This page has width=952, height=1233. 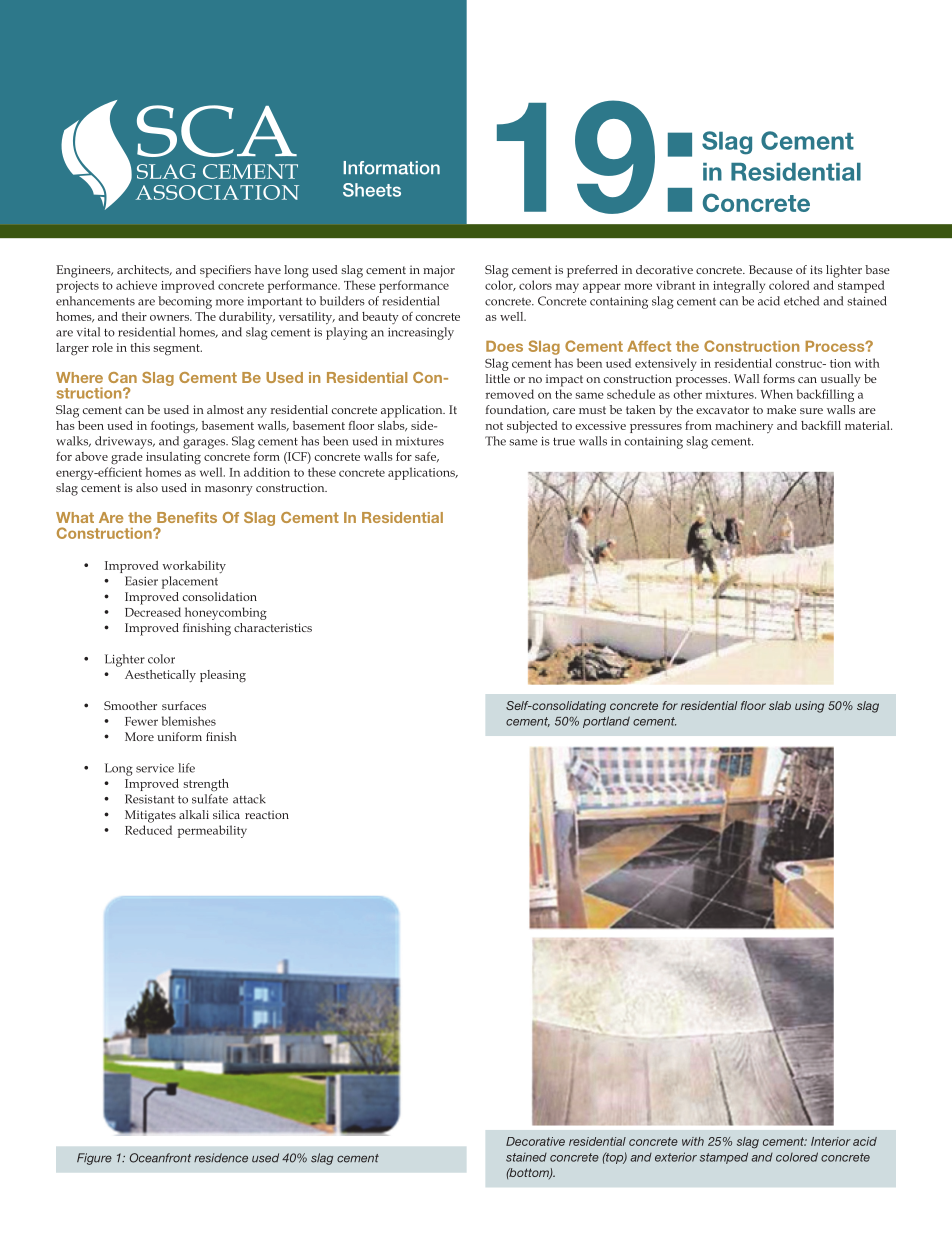 What do you see at coordinates (606, 722) in the page?
I see `portland` at bounding box center [606, 722].
